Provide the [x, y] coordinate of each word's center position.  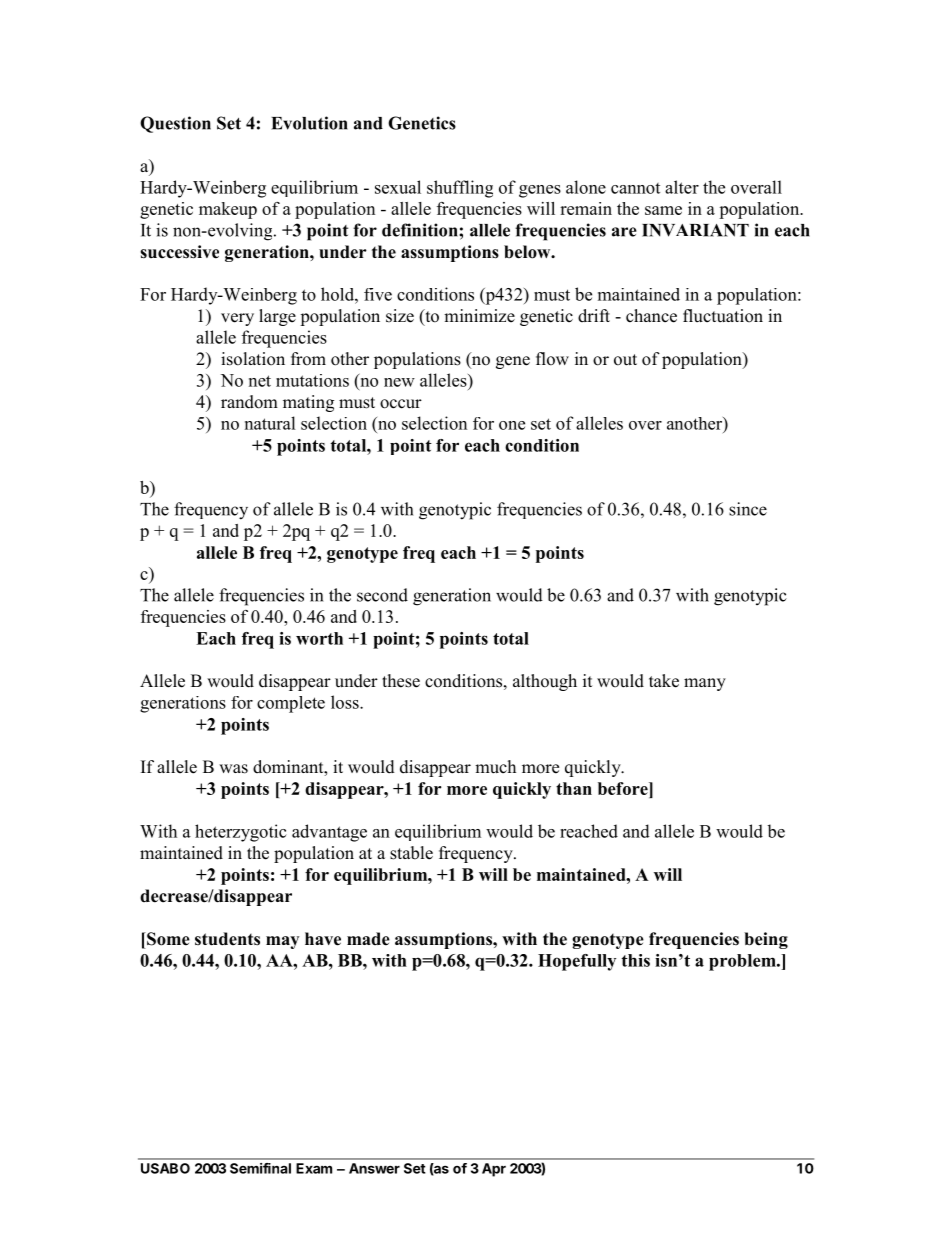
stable [411, 853]
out [625, 360]
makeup [228, 210]
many [705, 684]
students [227, 939]
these [401, 681]
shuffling [460, 189]
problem [743, 962]
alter [682, 187]
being [766, 940]
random [249, 402]
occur [401, 404]
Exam [314, 1168]
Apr [494, 1170]
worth [319, 638]
